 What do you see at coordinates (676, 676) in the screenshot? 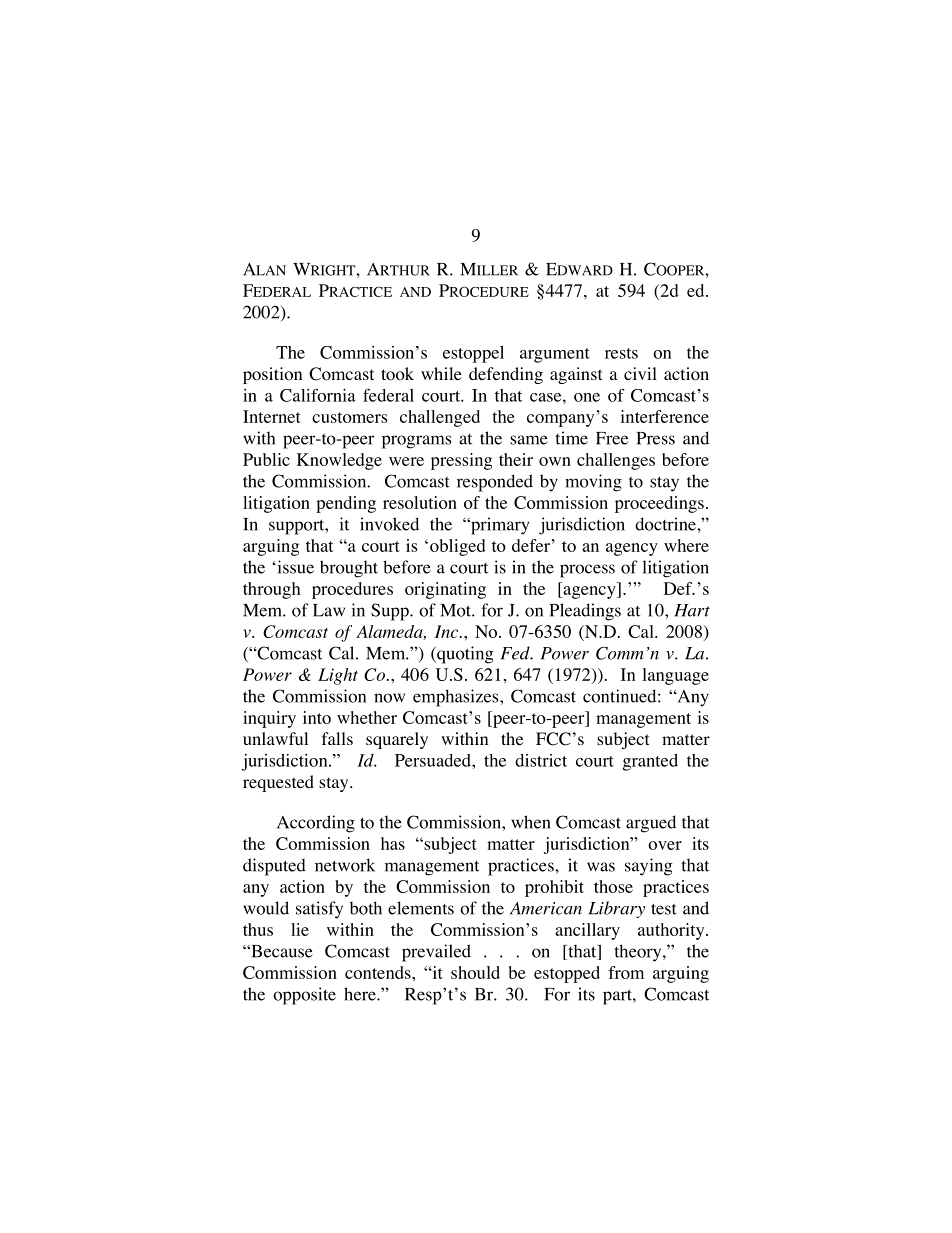
I see `language` at bounding box center [676, 676].
